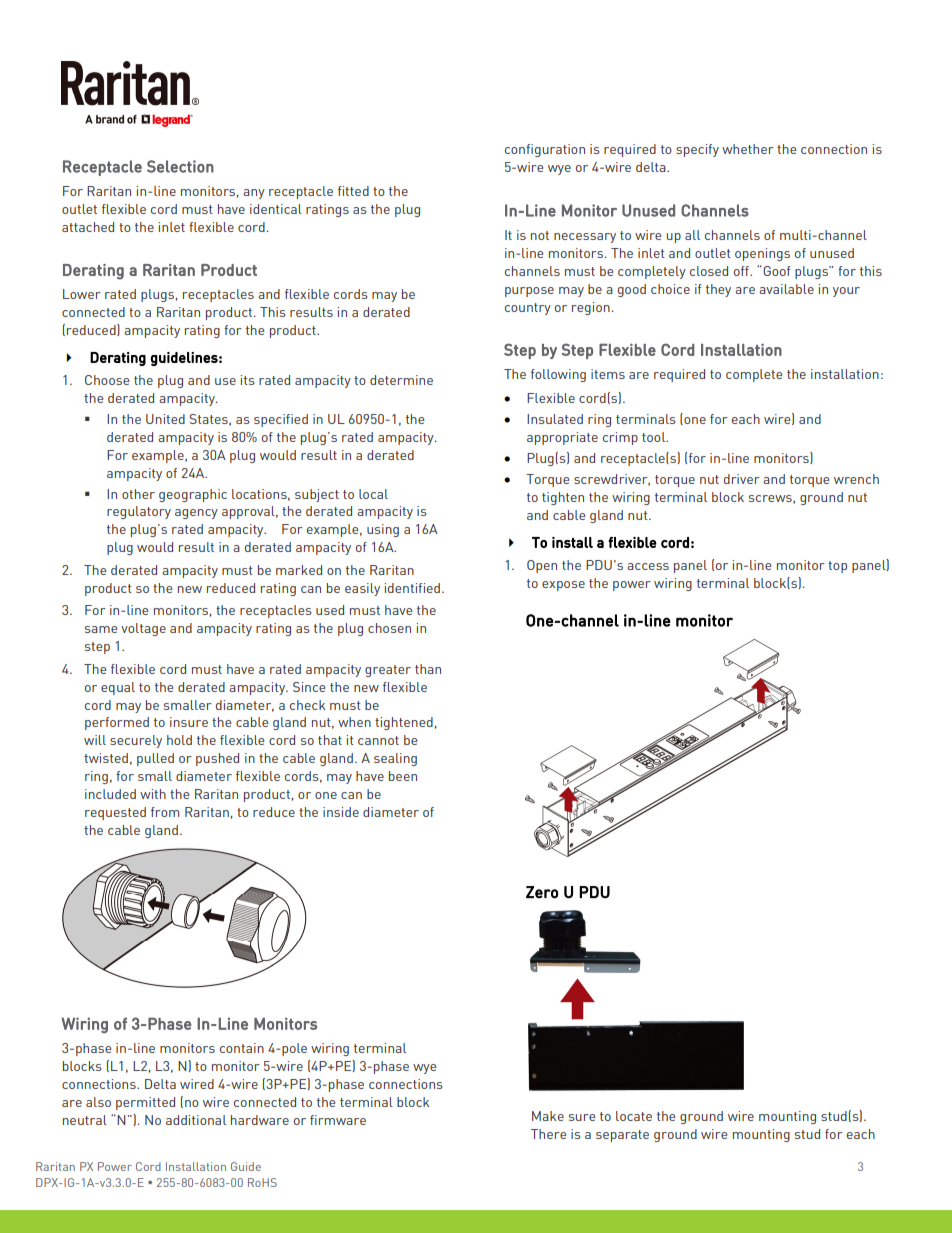  Describe the element at coordinates (634, 1116) in the screenshot. I see `locate` at that location.
